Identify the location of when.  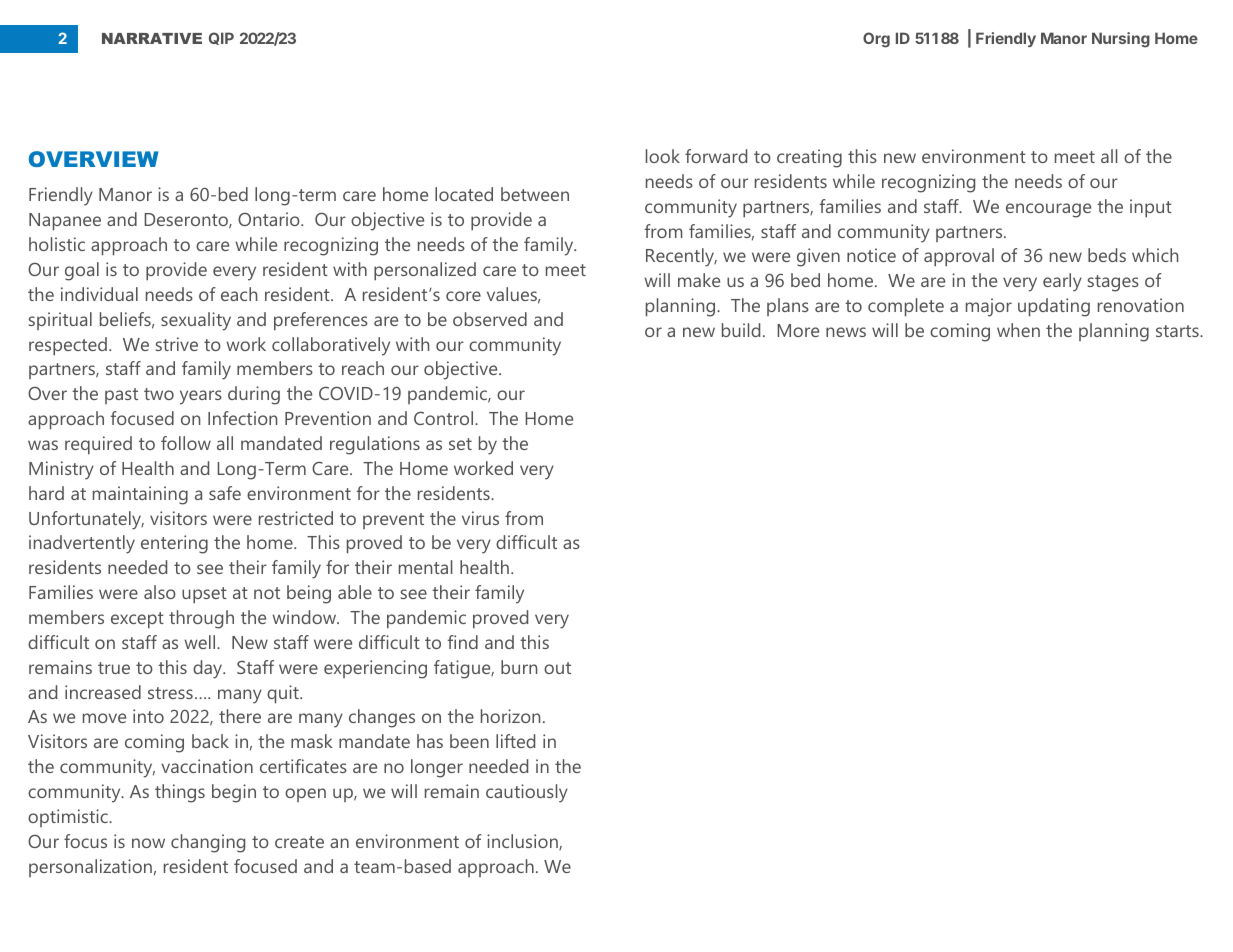
(1018, 330).
